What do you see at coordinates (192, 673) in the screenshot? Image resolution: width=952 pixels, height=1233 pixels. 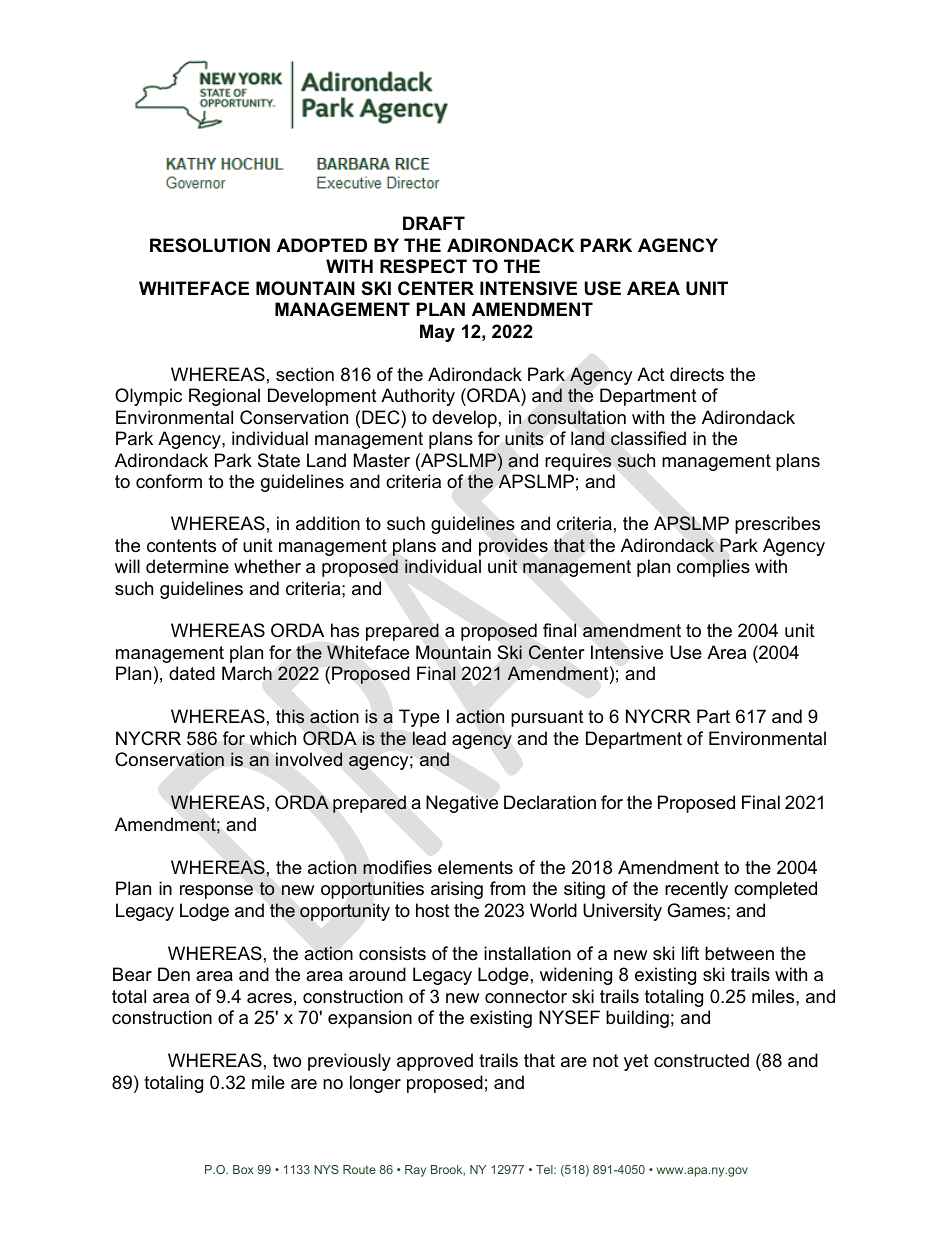 I see `dated` at bounding box center [192, 673].
